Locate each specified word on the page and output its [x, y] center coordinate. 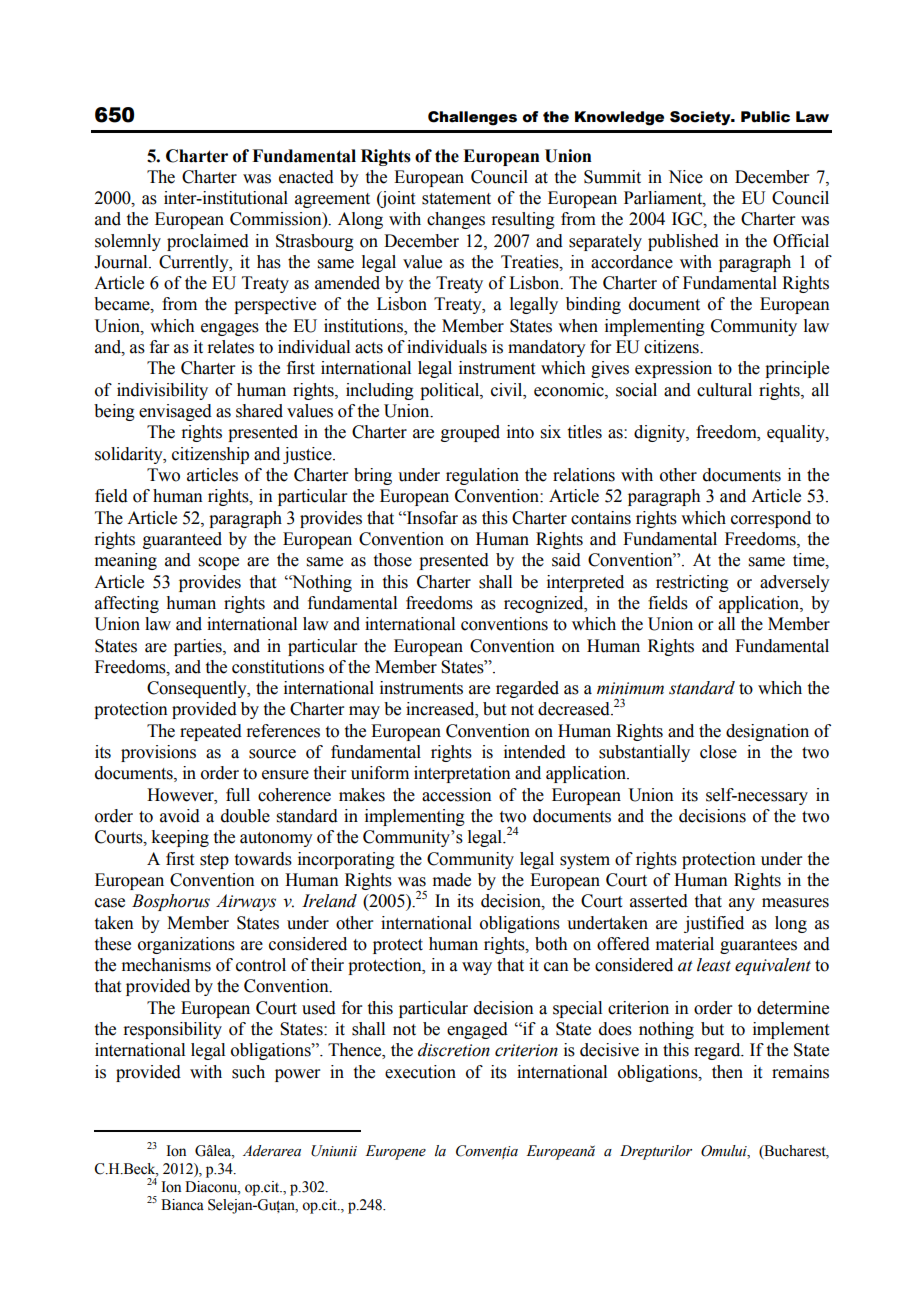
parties [199, 647]
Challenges [472, 118]
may [364, 712]
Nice [685, 177]
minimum [630, 688]
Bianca [182, 1205]
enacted [306, 177]
